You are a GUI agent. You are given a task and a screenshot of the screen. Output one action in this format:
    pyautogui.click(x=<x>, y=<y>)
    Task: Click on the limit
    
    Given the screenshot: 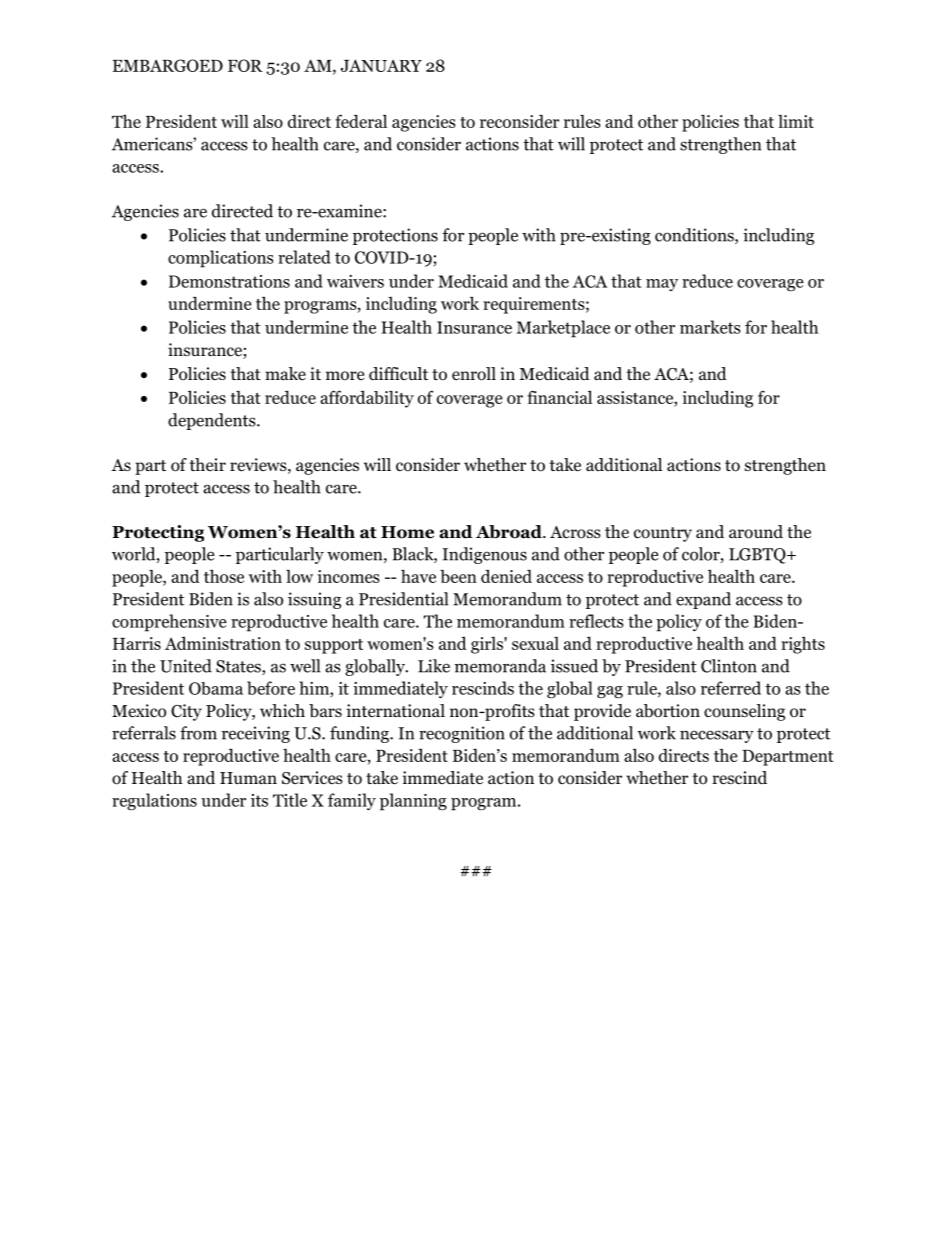 What is the action you would take?
    pyautogui.click(x=796, y=121)
